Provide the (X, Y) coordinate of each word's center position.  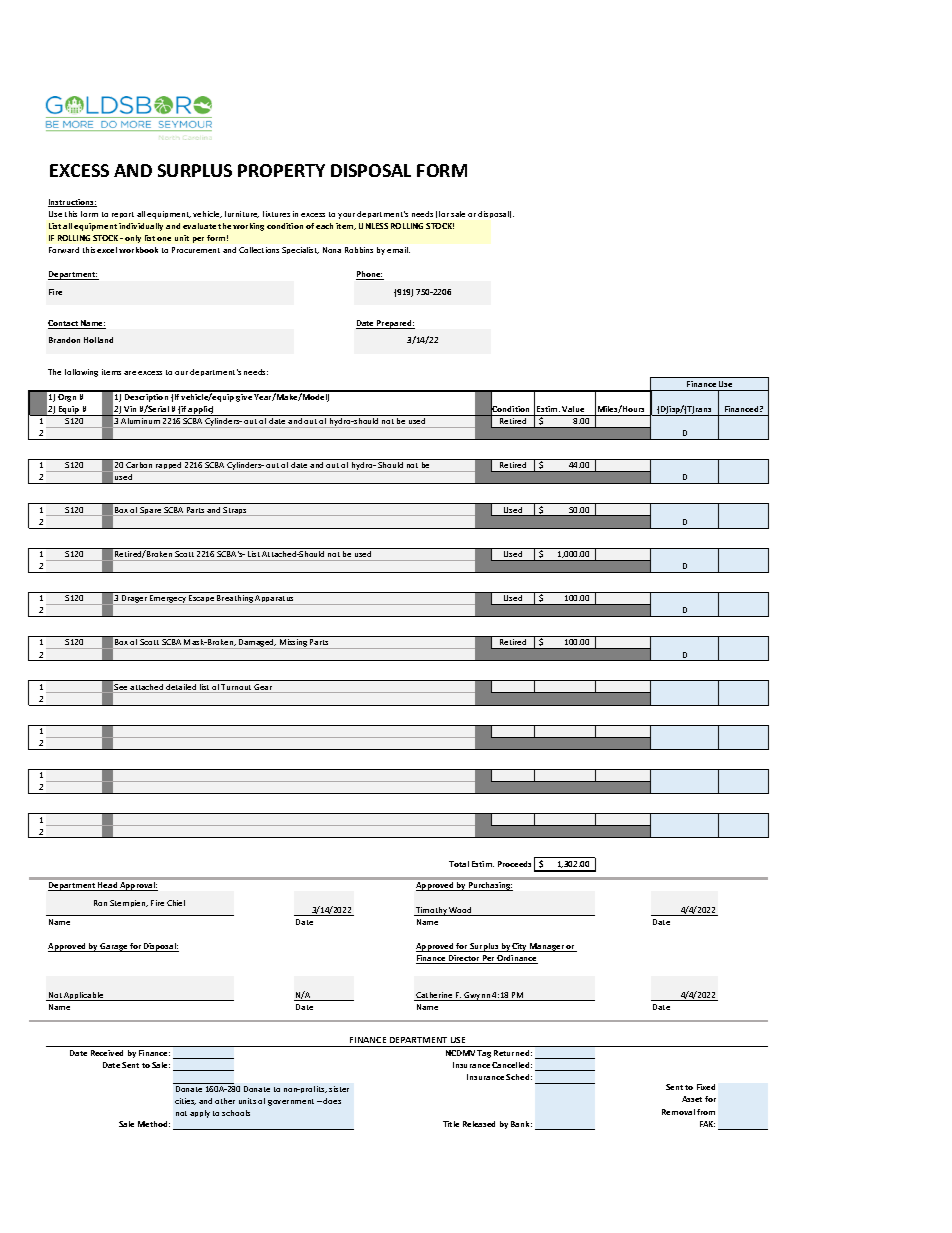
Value (573, 409)
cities (185, 1101)
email (398, 250)
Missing (294, 644)
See (121, 688)
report (123, 215)
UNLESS (373, 226)
